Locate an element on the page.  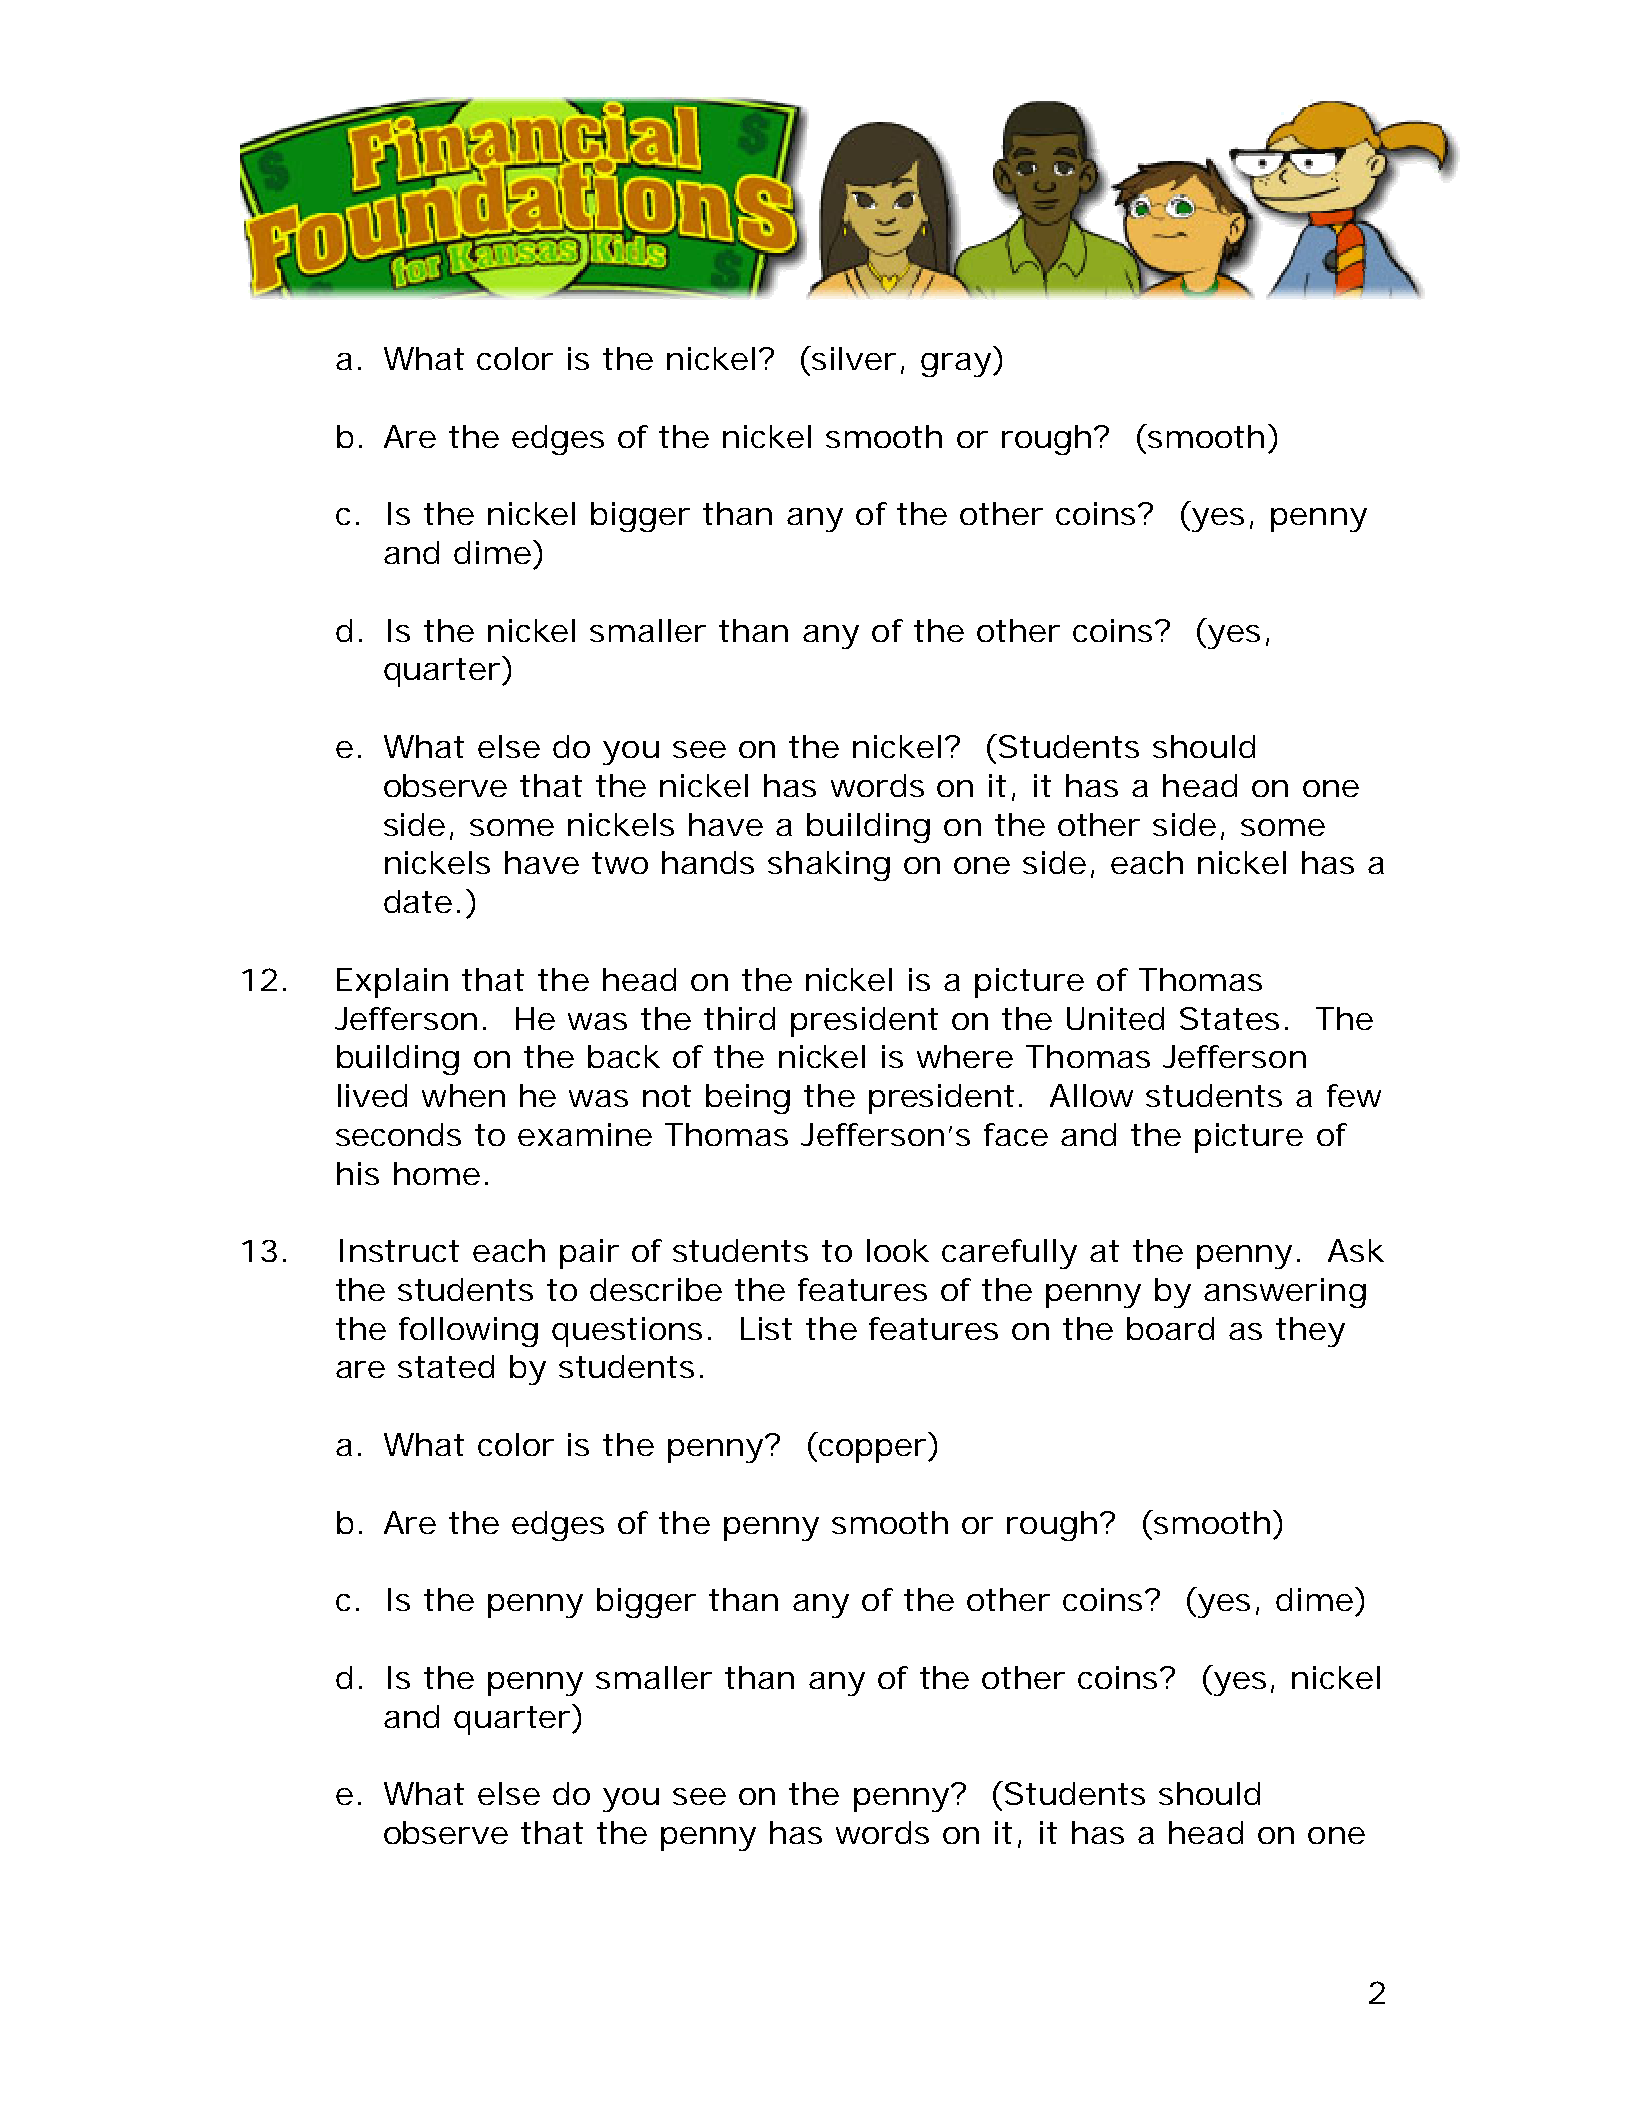
silver is located at coordinates (854, 358).
